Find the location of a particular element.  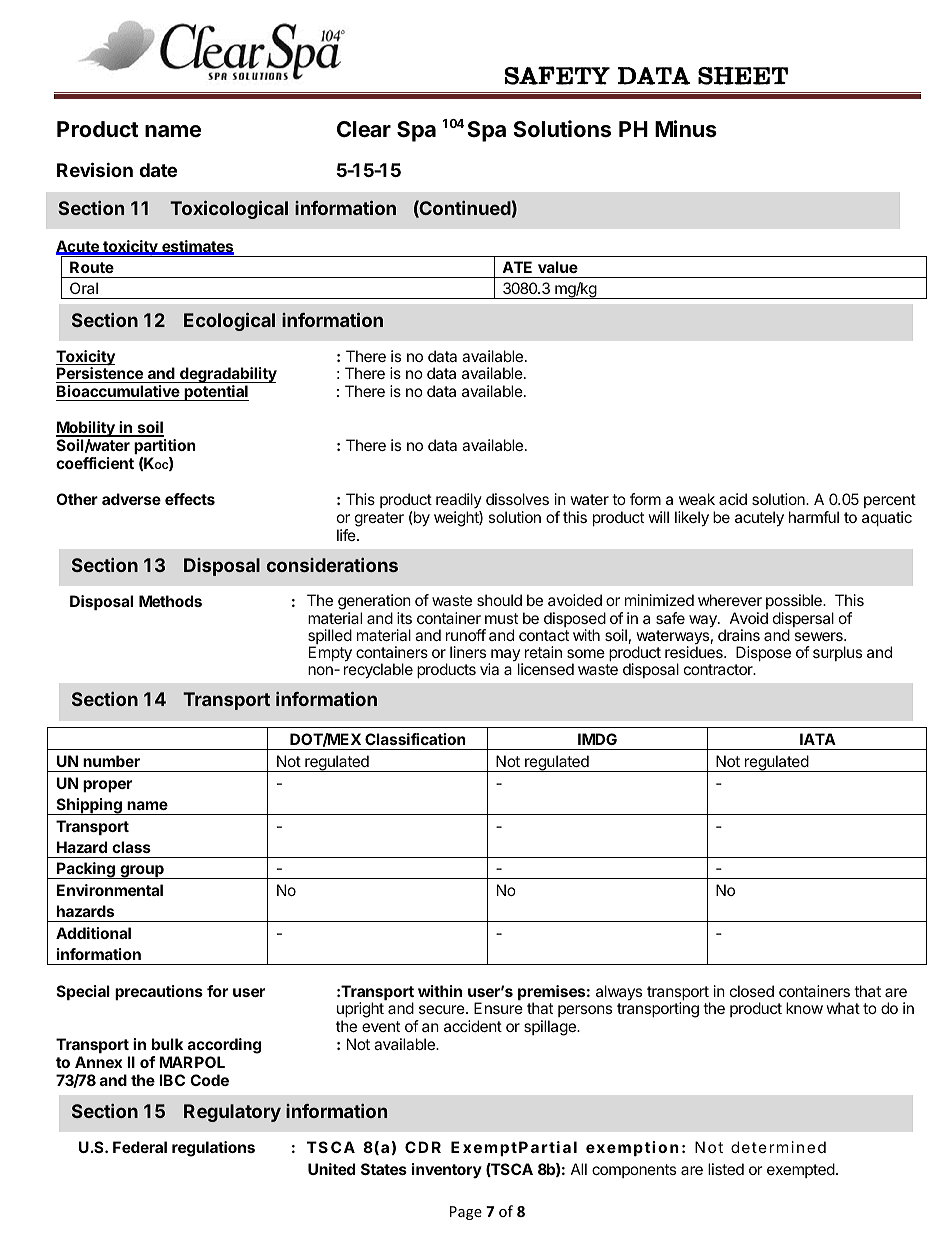

Federal is located at coordinates (140, 1147).
